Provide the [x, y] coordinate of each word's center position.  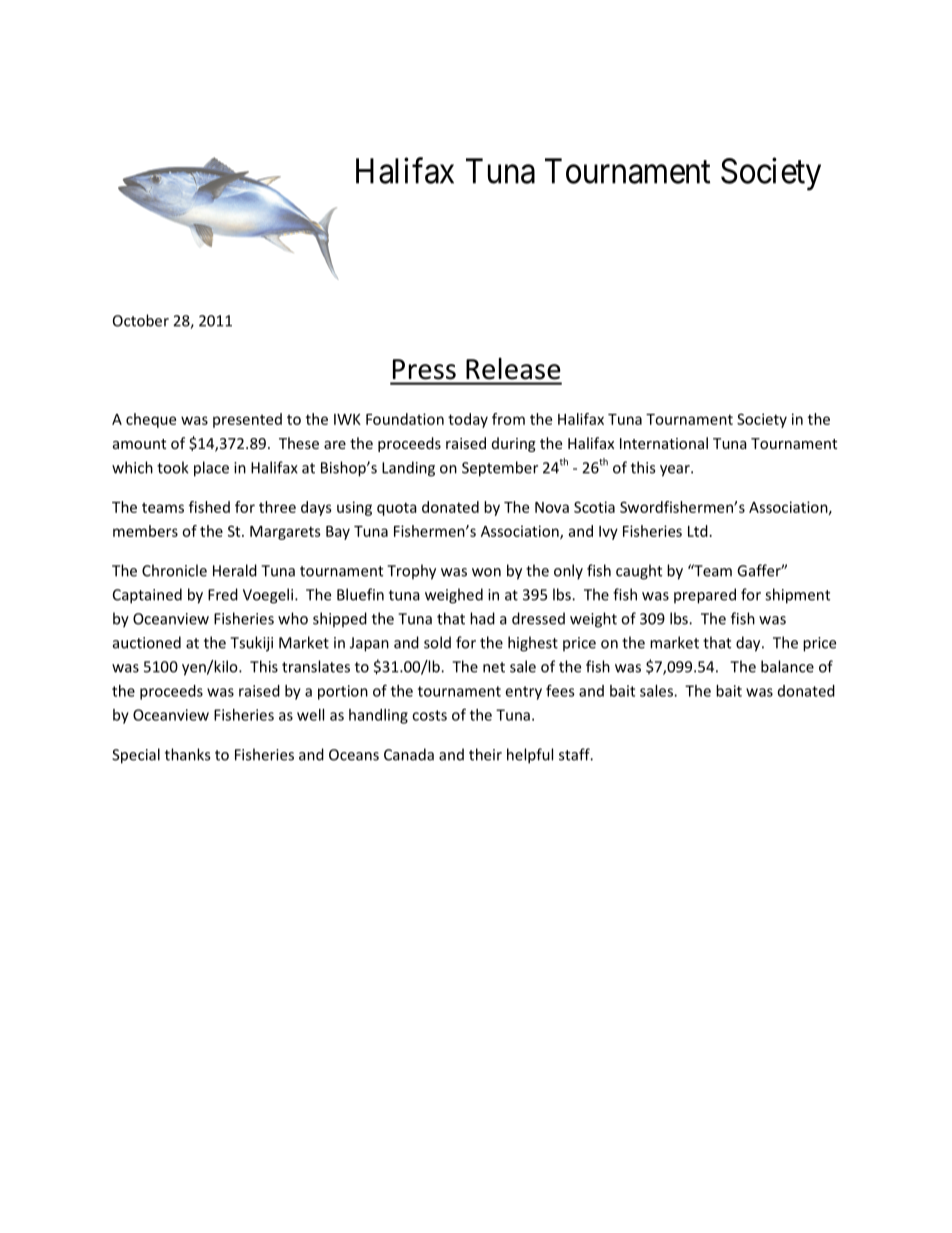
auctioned [147, 642]
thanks [187, 754]
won [486, 572]
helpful [530, 756]
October [141, 320]
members [145, 531]
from [508, 419]
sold [437, 642]
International [664, 443]
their [485, 754]
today [468, 420]
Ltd [698, 531]
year [676, 471]
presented [247, 420]
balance [787, 666]
